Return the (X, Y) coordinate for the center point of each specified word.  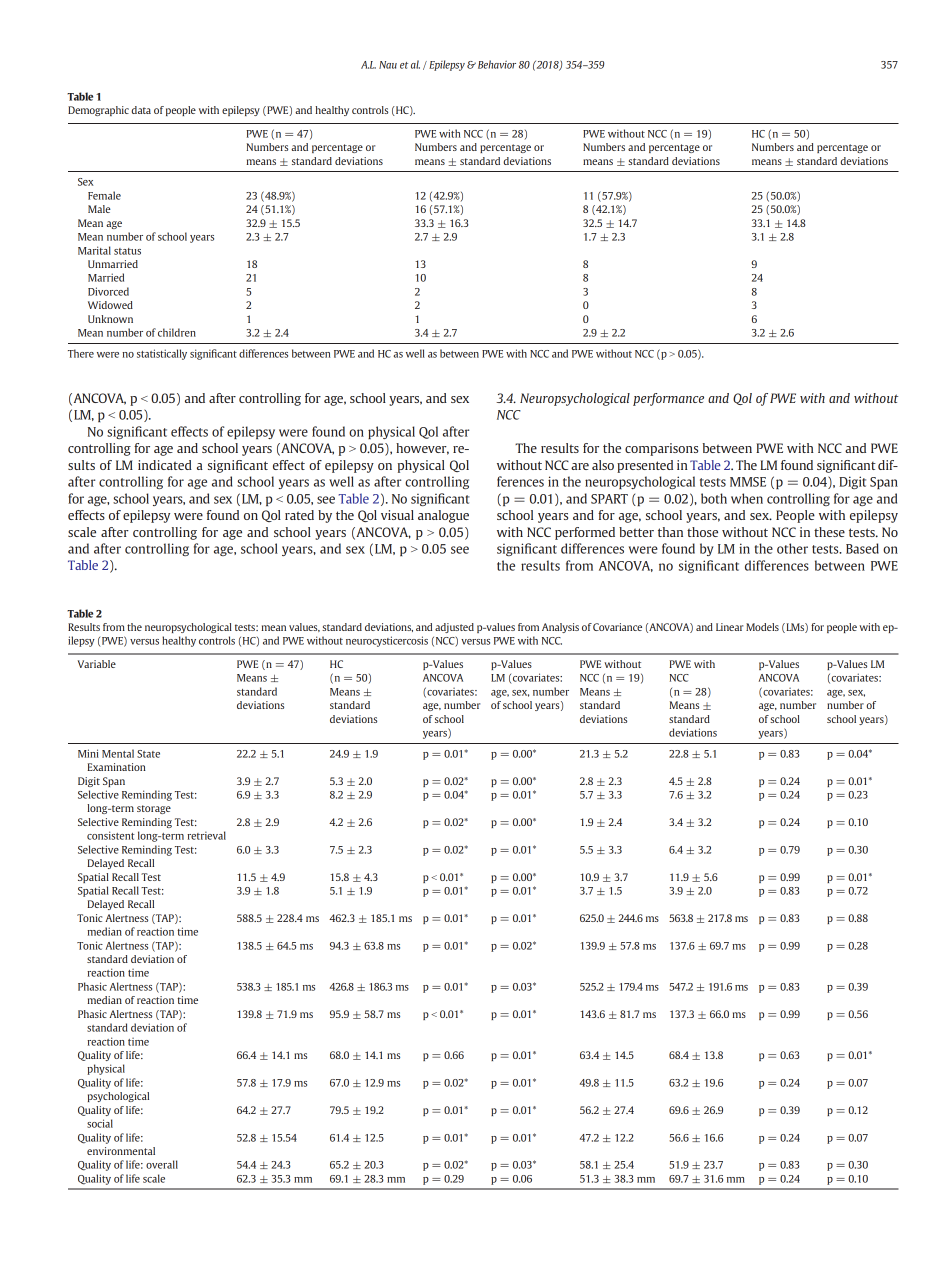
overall (162, 1164)
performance (668, 399)
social (100, 1123)
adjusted (454, 628)
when (747, 498)
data (141, 110)
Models (762, 627)
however (422, 449)
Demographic (98, 111)
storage (154, 809)
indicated (165, 465)
